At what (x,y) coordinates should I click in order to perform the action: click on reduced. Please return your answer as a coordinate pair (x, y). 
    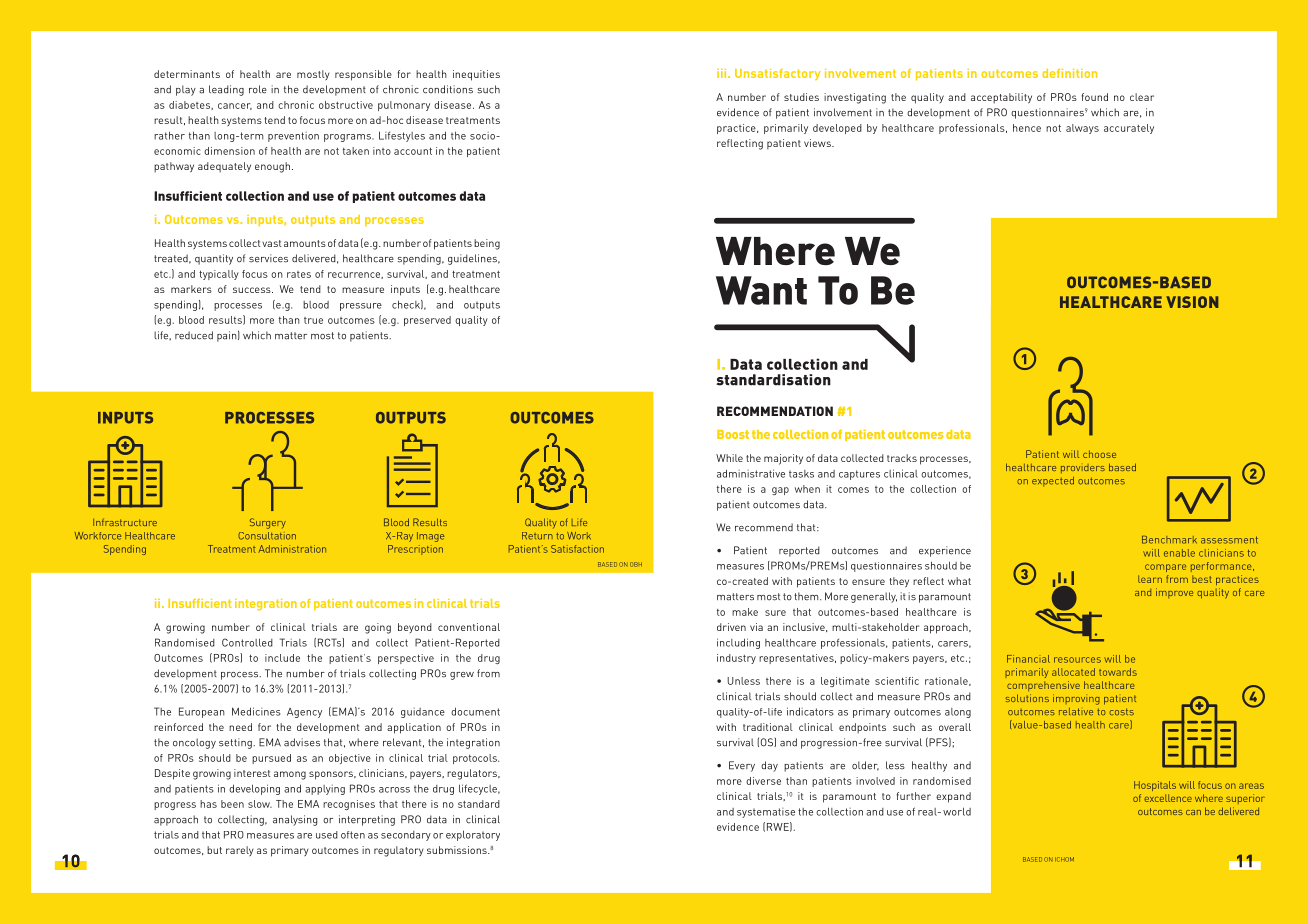
    Looking at the image, I should click on (194, 335).
